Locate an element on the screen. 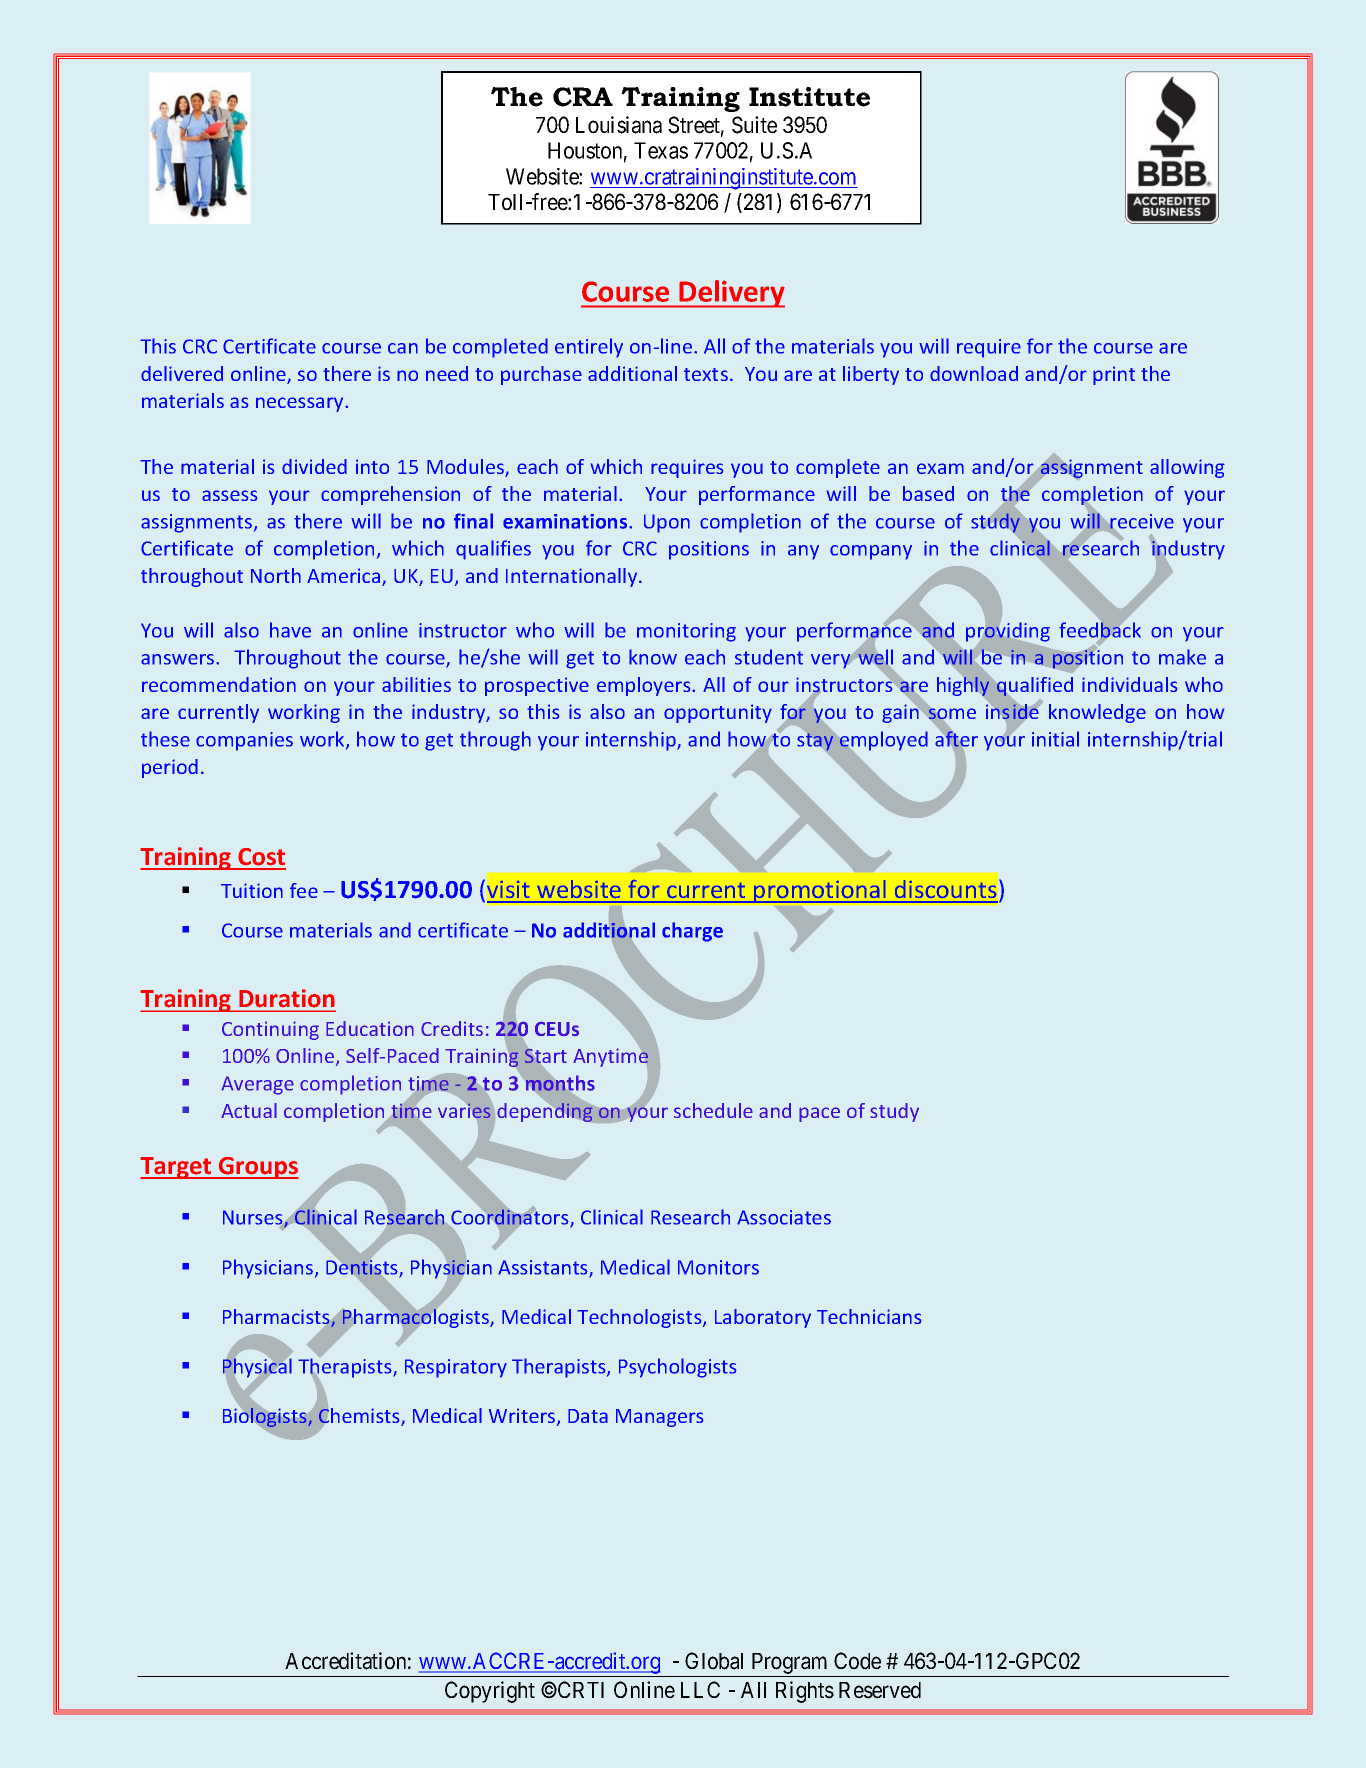 This screenshot has width=1366, height=1768. necessary is located at coordinates (301, 404).
